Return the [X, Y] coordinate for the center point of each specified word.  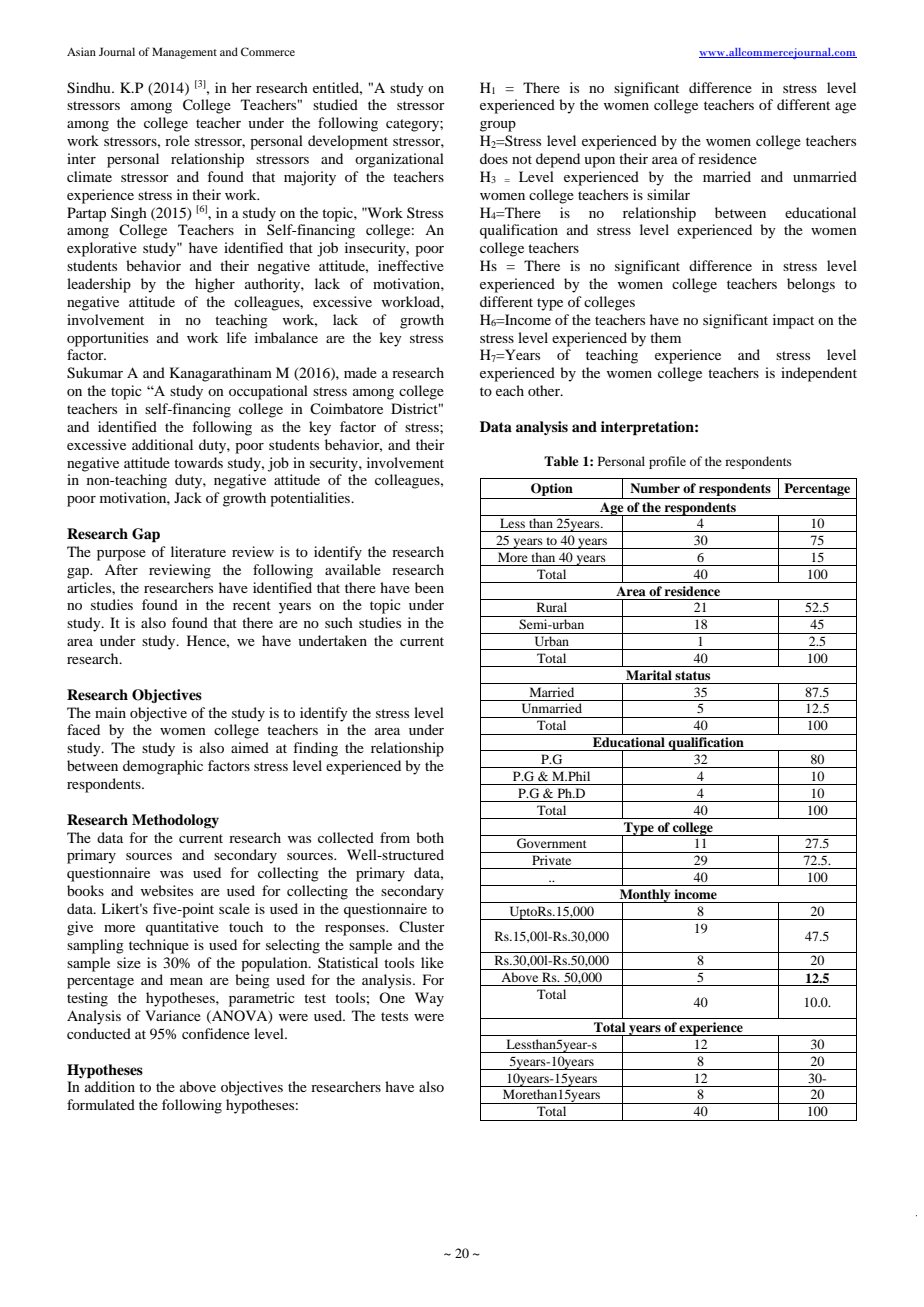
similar [668, 194]
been [429, 587]
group [498, 126]
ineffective [411, 265]
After [121, 569]
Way [429, 999]
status [692, 675]
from [395, 837]
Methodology [175, 821]
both [430, 837]
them [665, 337]
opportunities [107, 339]
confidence [216, 1033]
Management [184, 53]
